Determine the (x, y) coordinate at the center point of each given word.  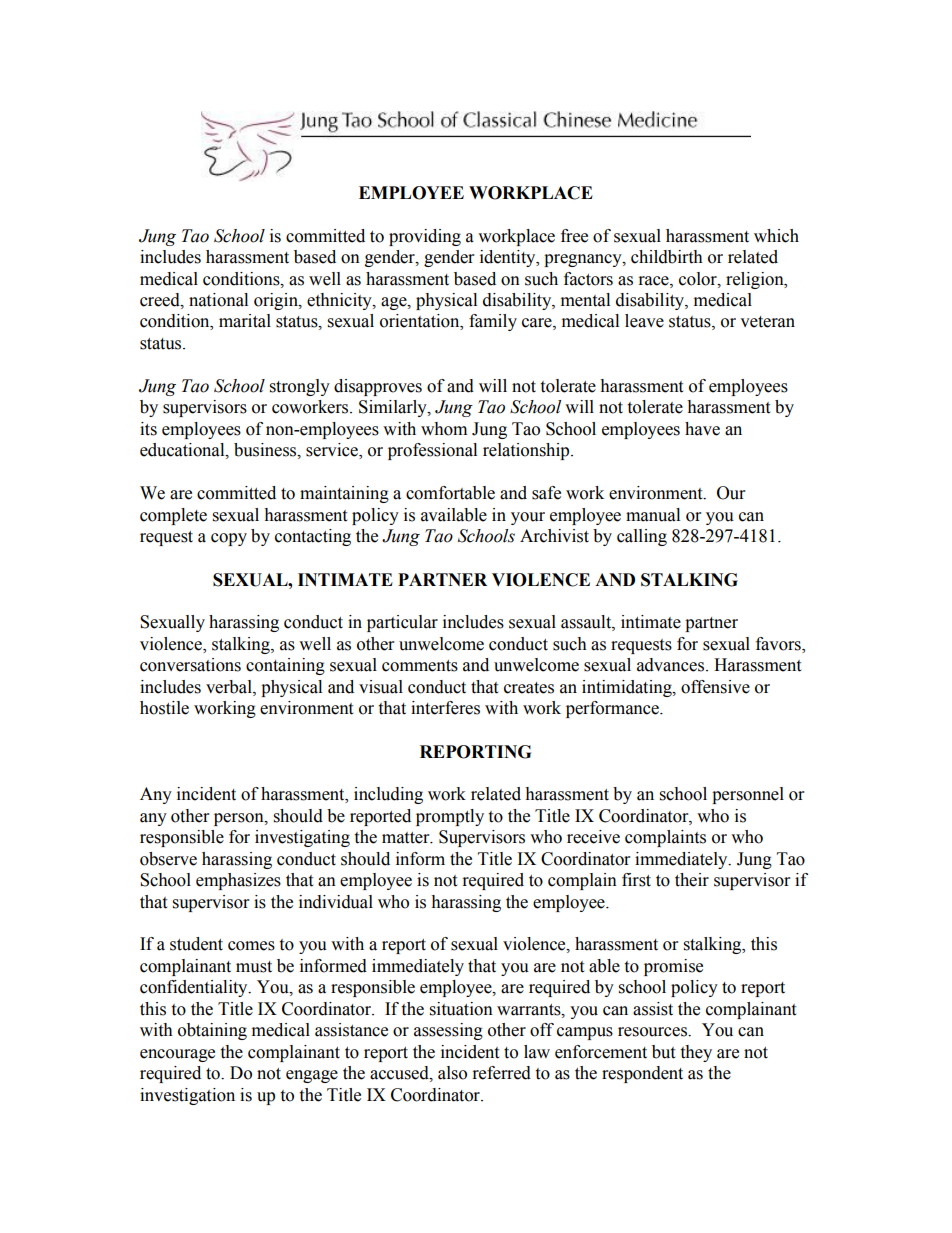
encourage (177, 1055)
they (696, 1053)
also (452, 1073)
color (699, 279)
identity (509, 258)
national (218, 300)
